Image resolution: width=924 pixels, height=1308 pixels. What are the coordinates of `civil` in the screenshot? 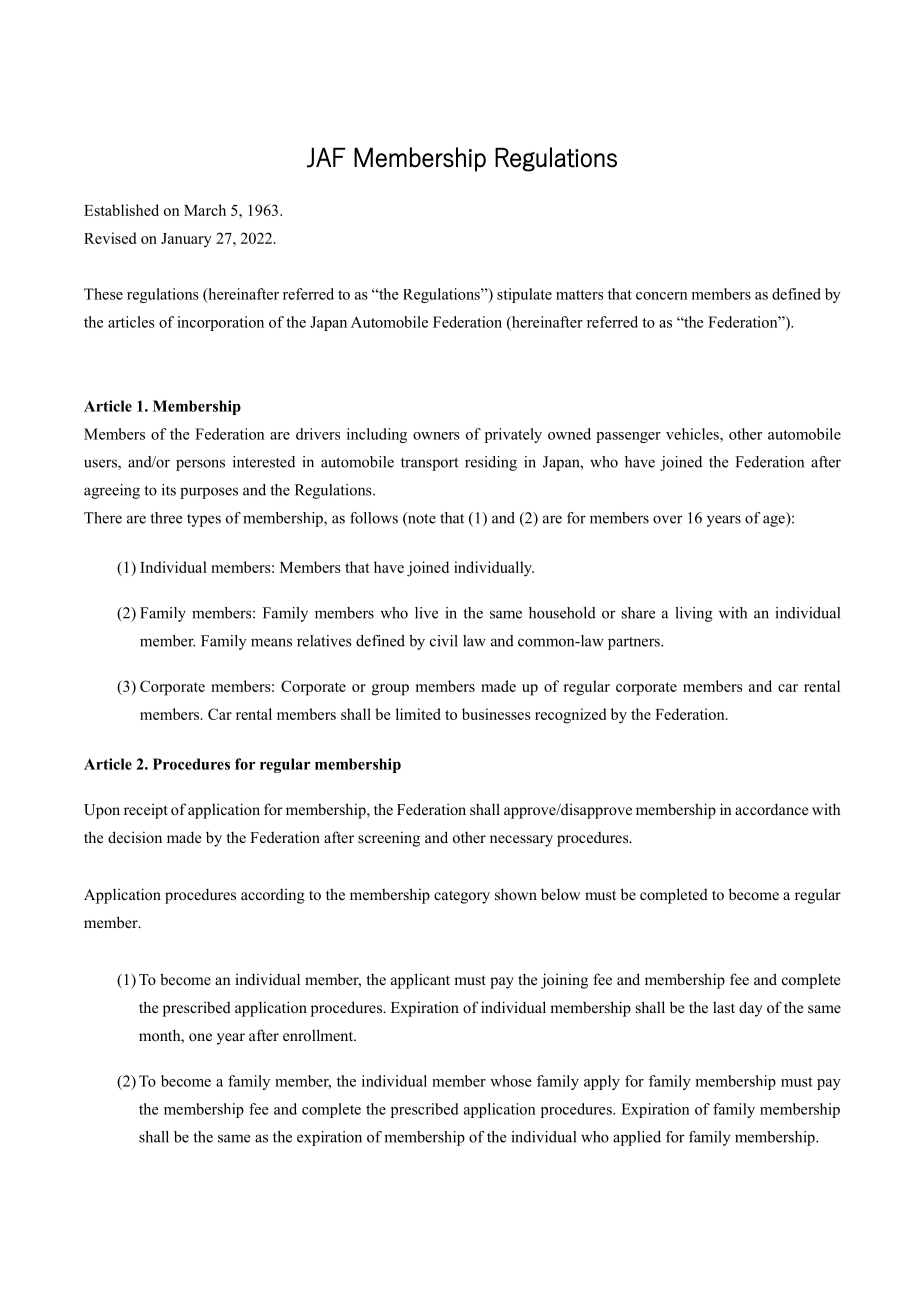 It's located at (444, 641).
